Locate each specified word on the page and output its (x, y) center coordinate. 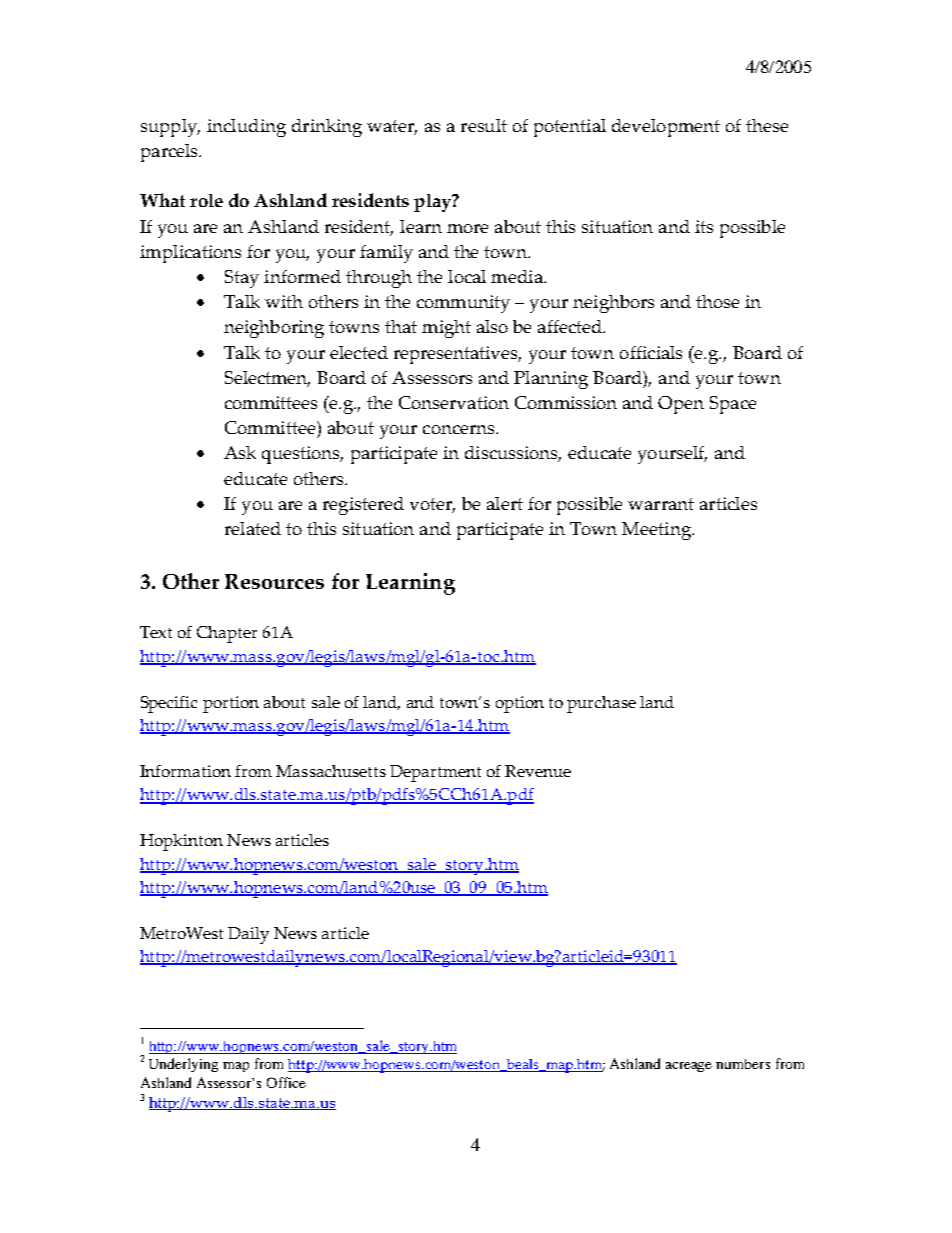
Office (286, 1082)
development (666, 128)
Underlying (183, 1065)
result (484, 125)
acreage (689, 1067)
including (246, 128)
